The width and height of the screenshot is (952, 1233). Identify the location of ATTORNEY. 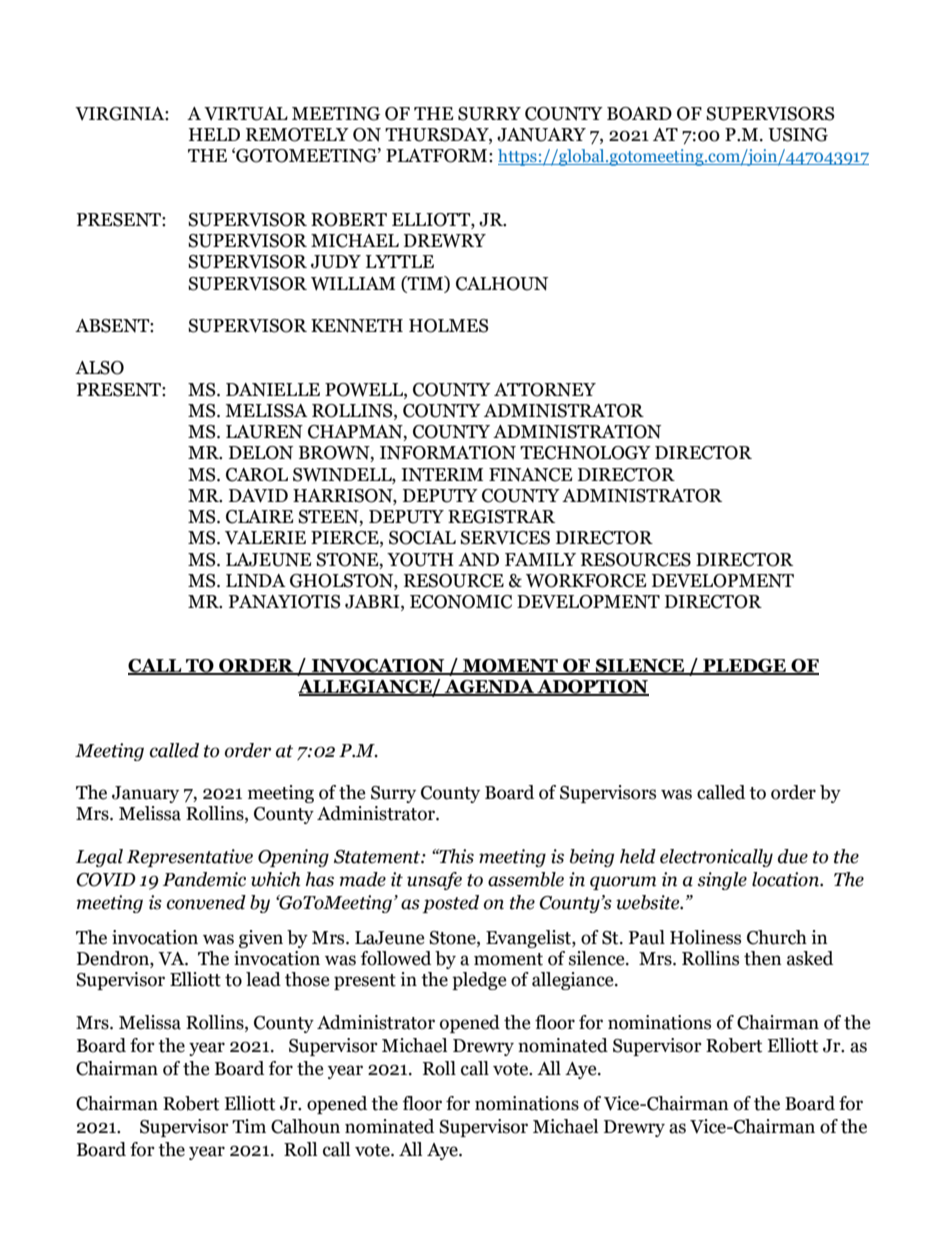
(545, 390).
